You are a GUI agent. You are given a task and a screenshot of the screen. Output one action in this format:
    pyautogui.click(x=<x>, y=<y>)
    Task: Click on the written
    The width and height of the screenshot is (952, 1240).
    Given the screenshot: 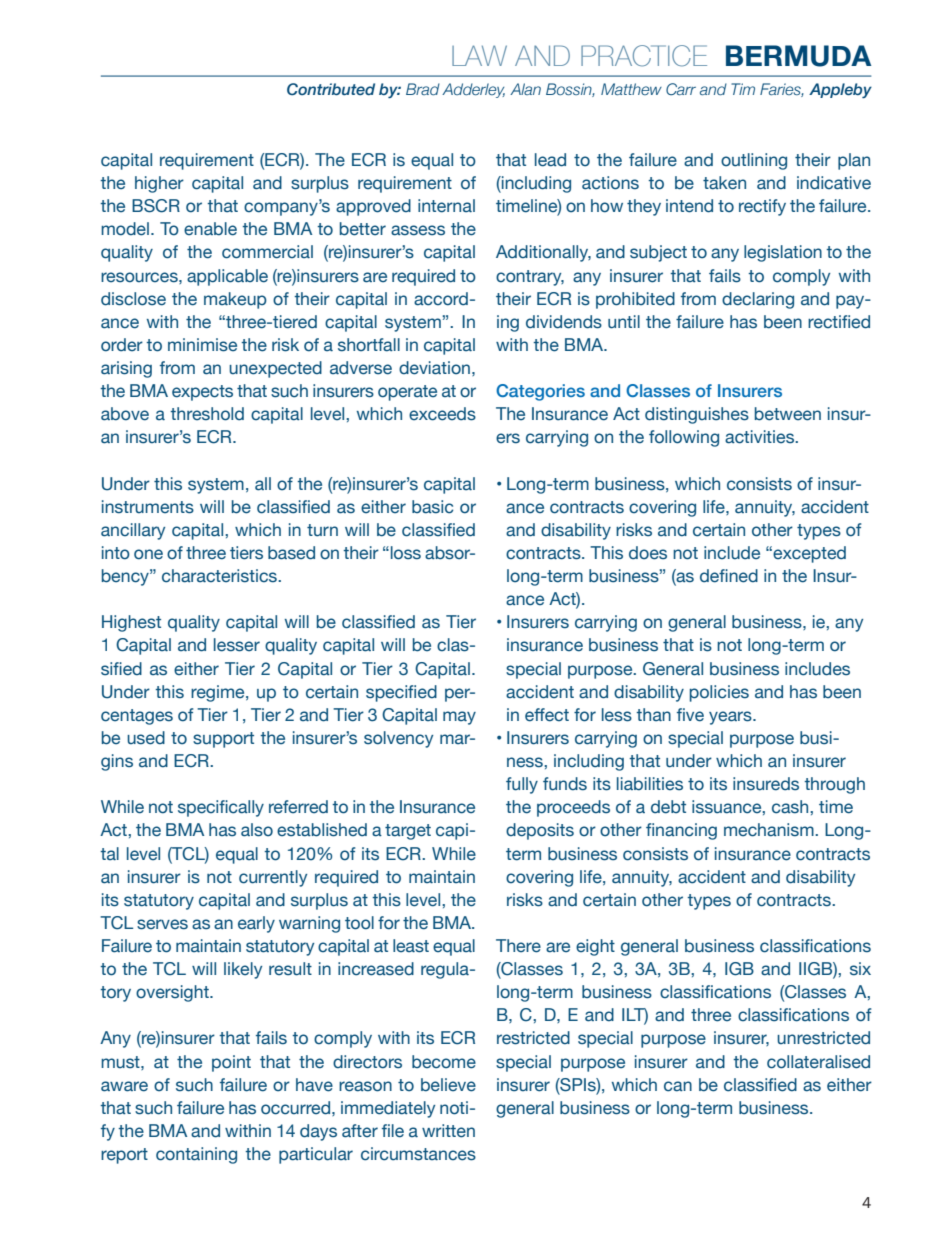 What is the action you would take?
    pyautogui.click(x=448, y=1131)
